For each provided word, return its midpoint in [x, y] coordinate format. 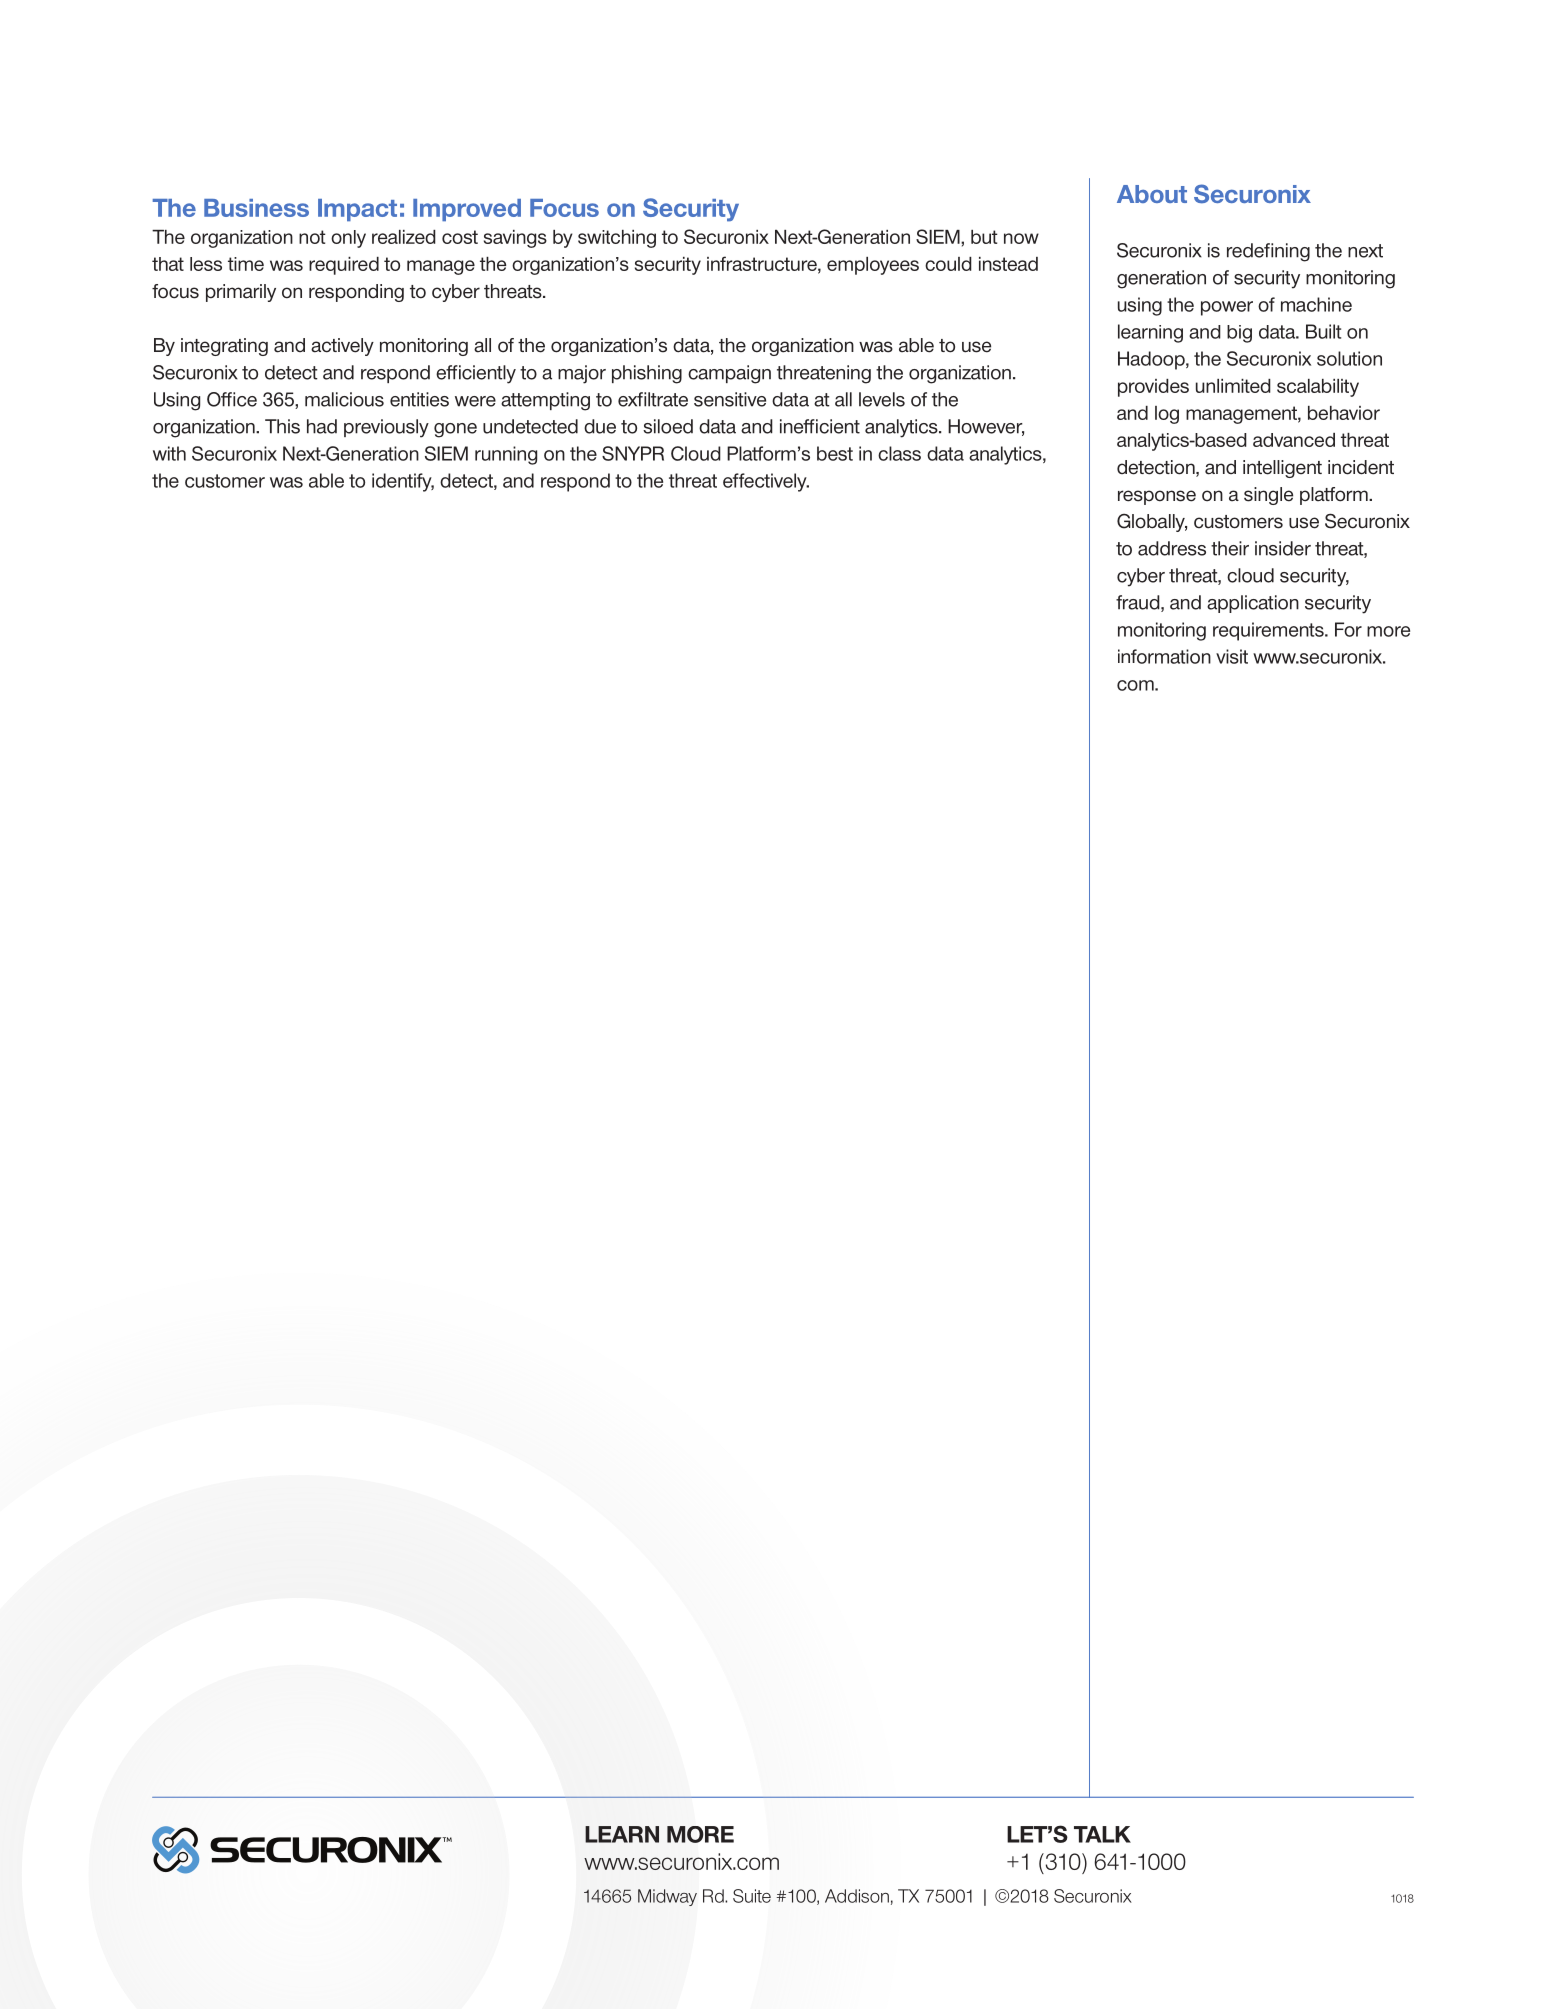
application [1253, 604]
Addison [857, 1896]
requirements [1269, 631]
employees [873, 266]
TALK [1102, 1834]
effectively [766, 482]
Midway [667, 1897]
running [506, 455]
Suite [752, 1896]
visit [1232, 656]
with [169, 453]
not [312, 237]
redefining [1268, 252]
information [1164, 656]
